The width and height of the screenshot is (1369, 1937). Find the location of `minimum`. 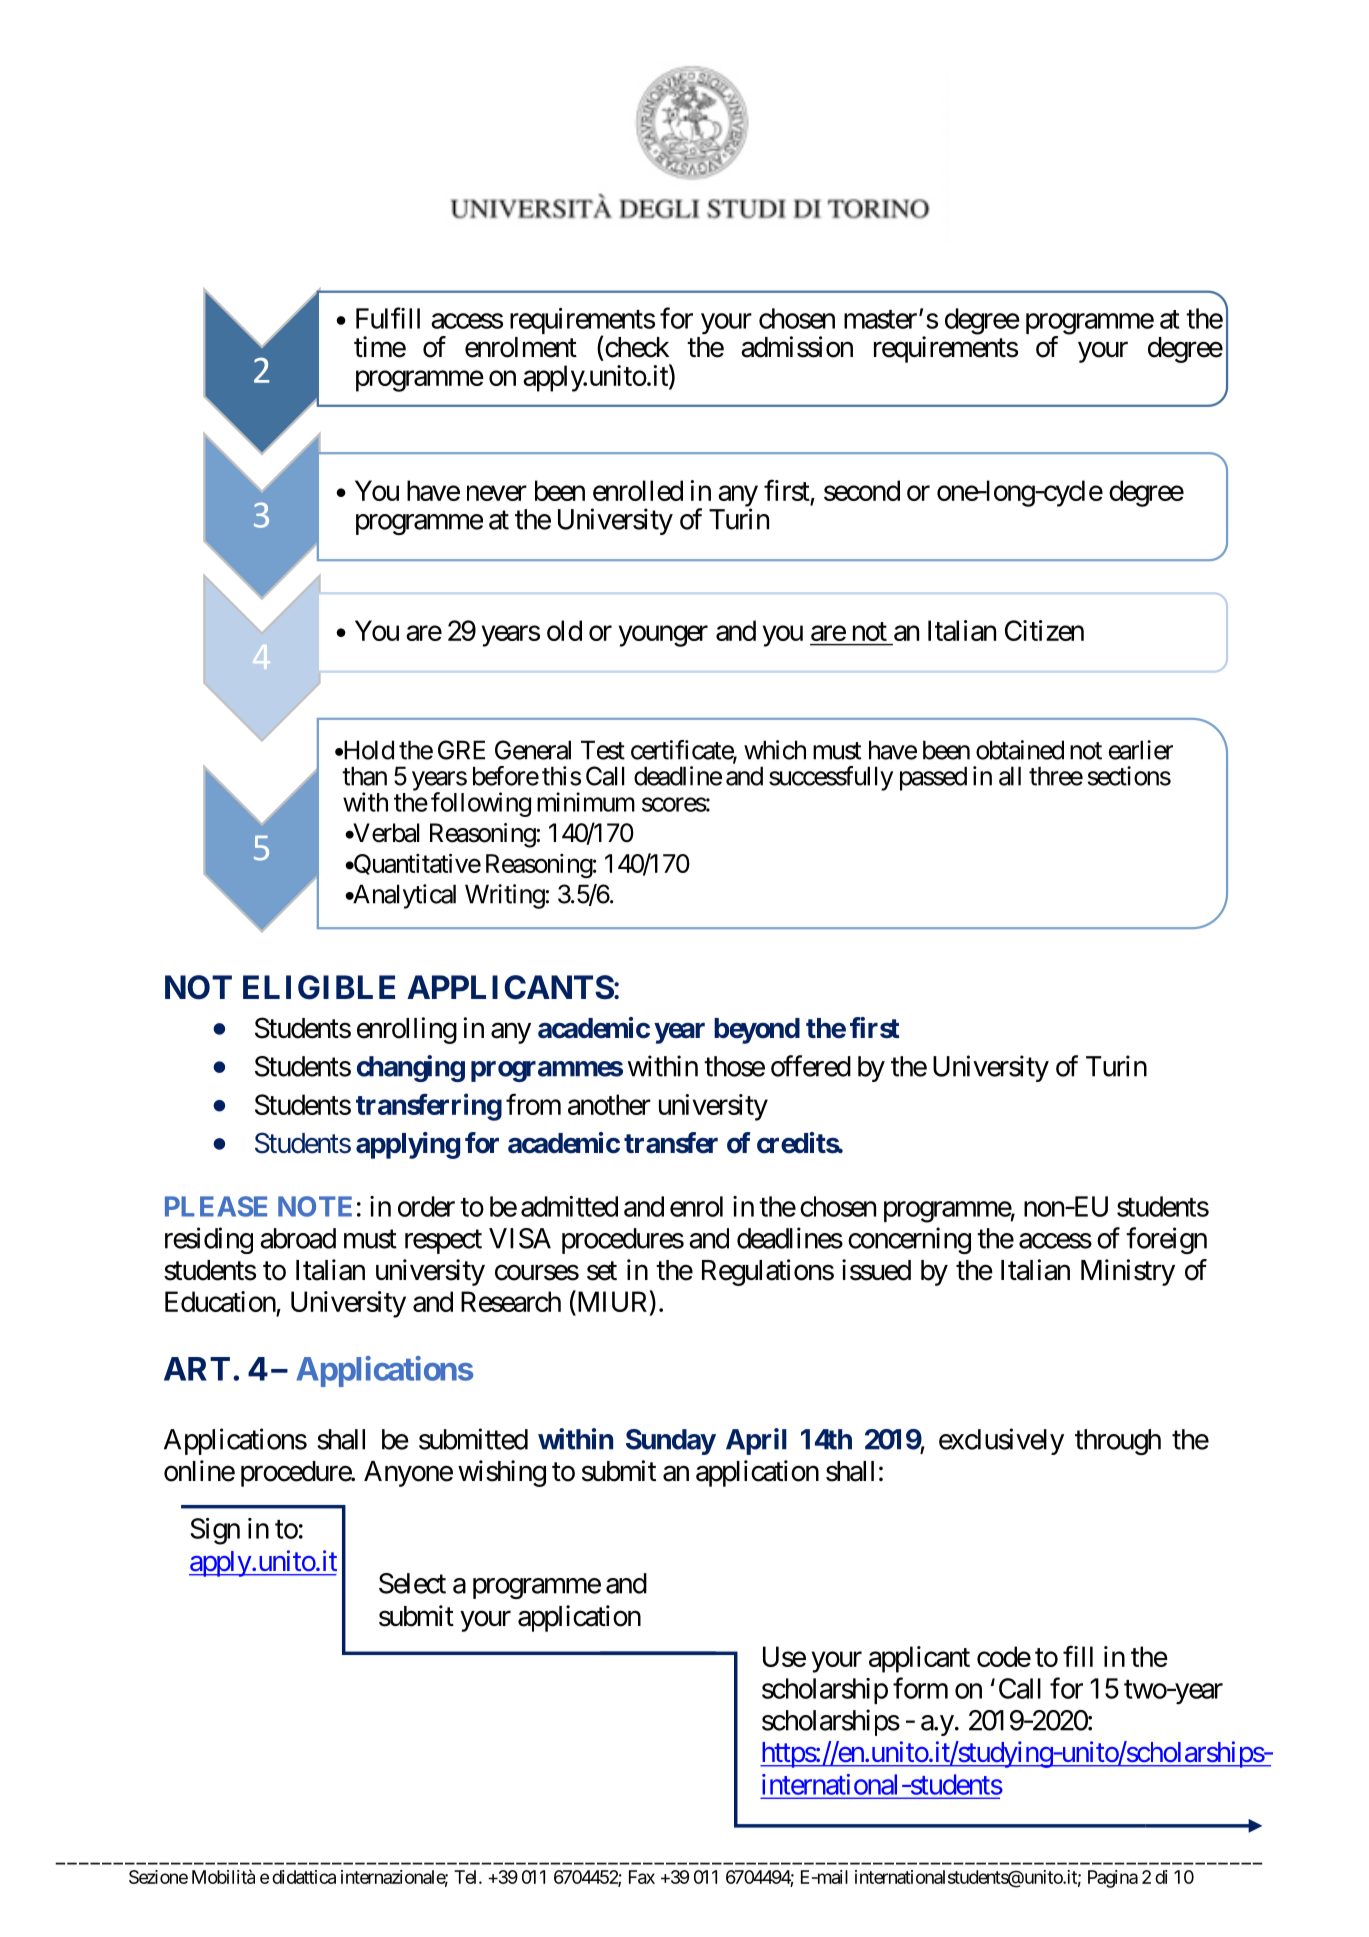

minimum is located at coordinates (586, 802).
